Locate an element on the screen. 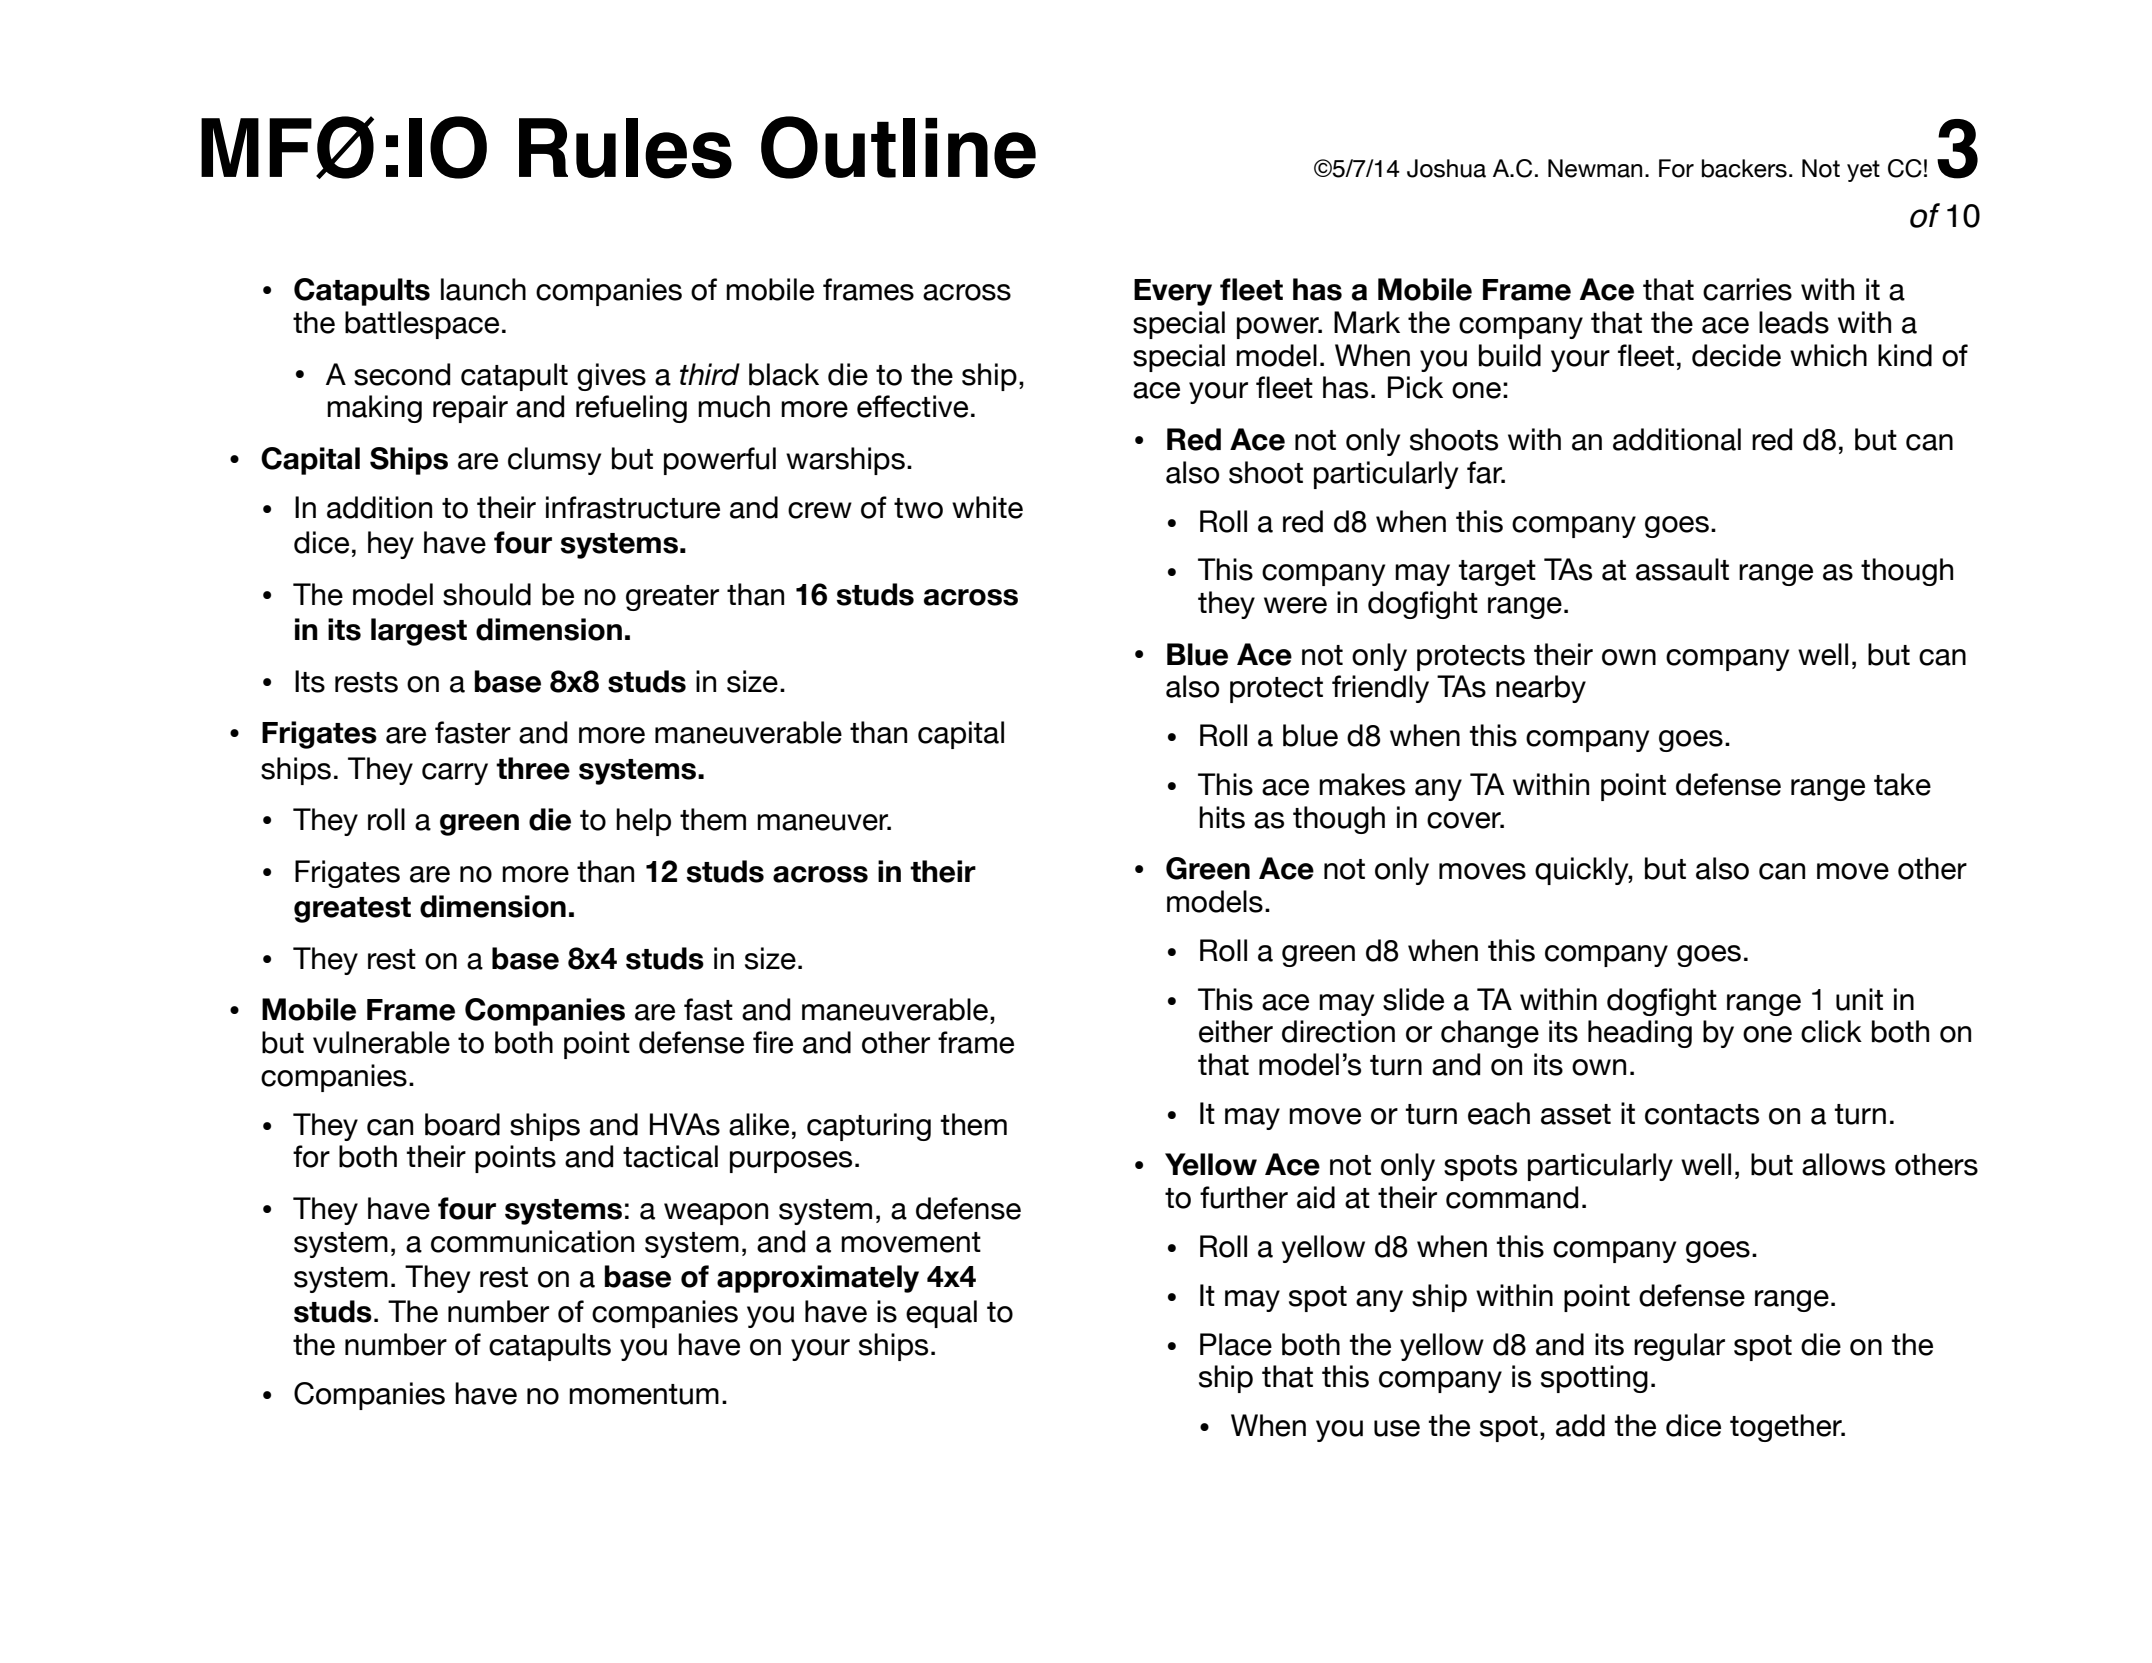 The height and width of the screenshot is (1663, 2152). board is located at coordinates (462, 1124).
